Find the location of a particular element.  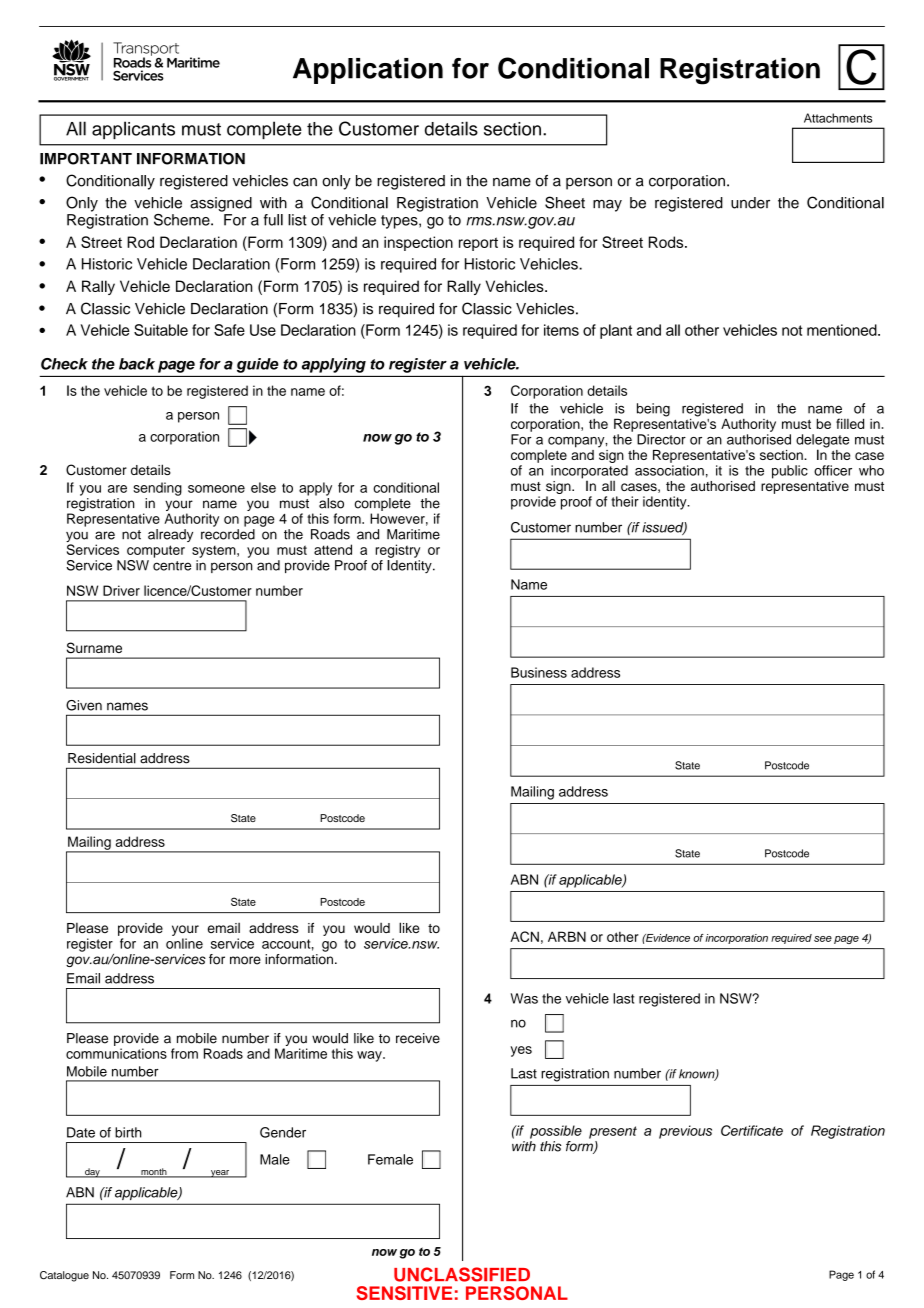

Application is located at coordinates (368, 71).
